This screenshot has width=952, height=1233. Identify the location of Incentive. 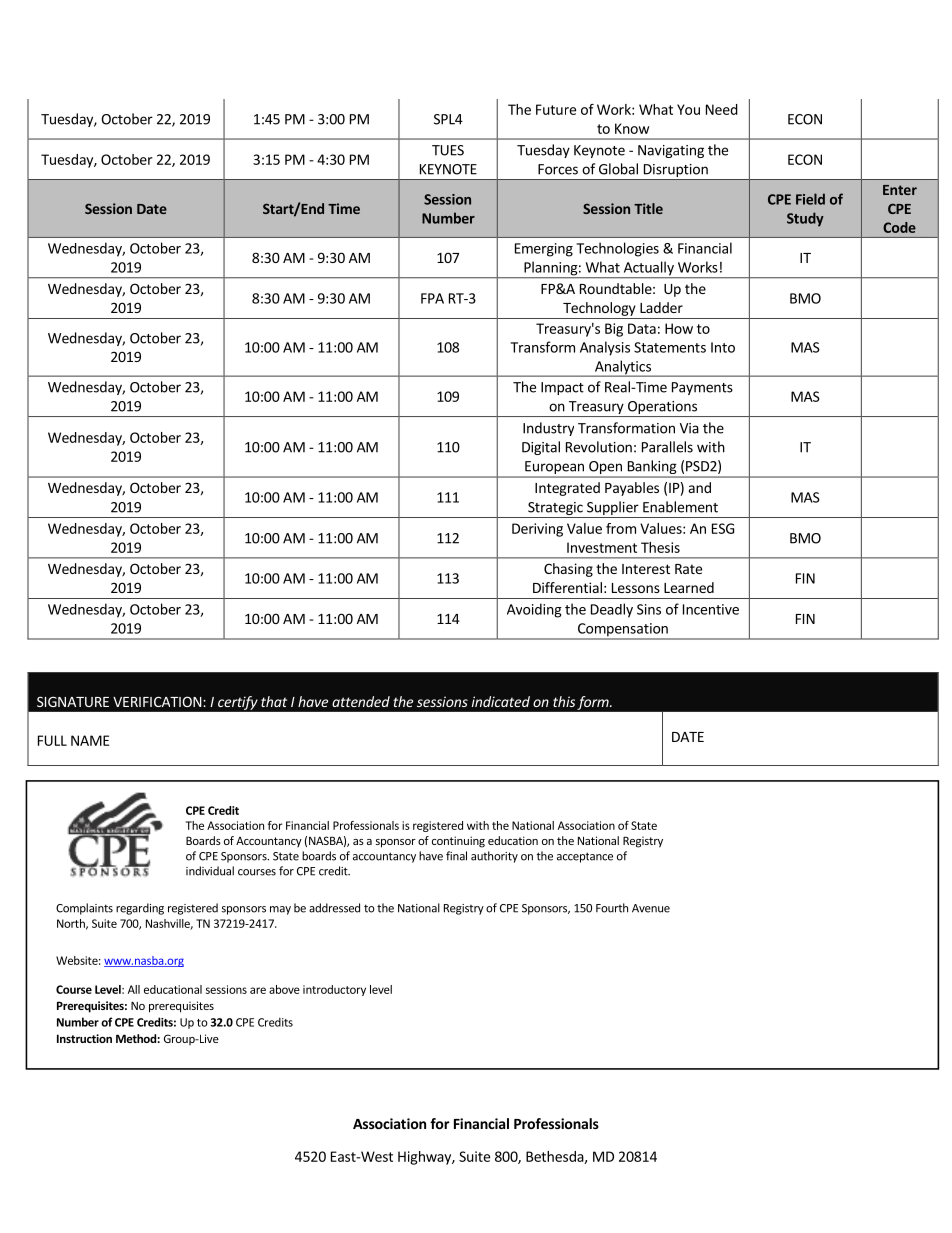
(711, 609).
